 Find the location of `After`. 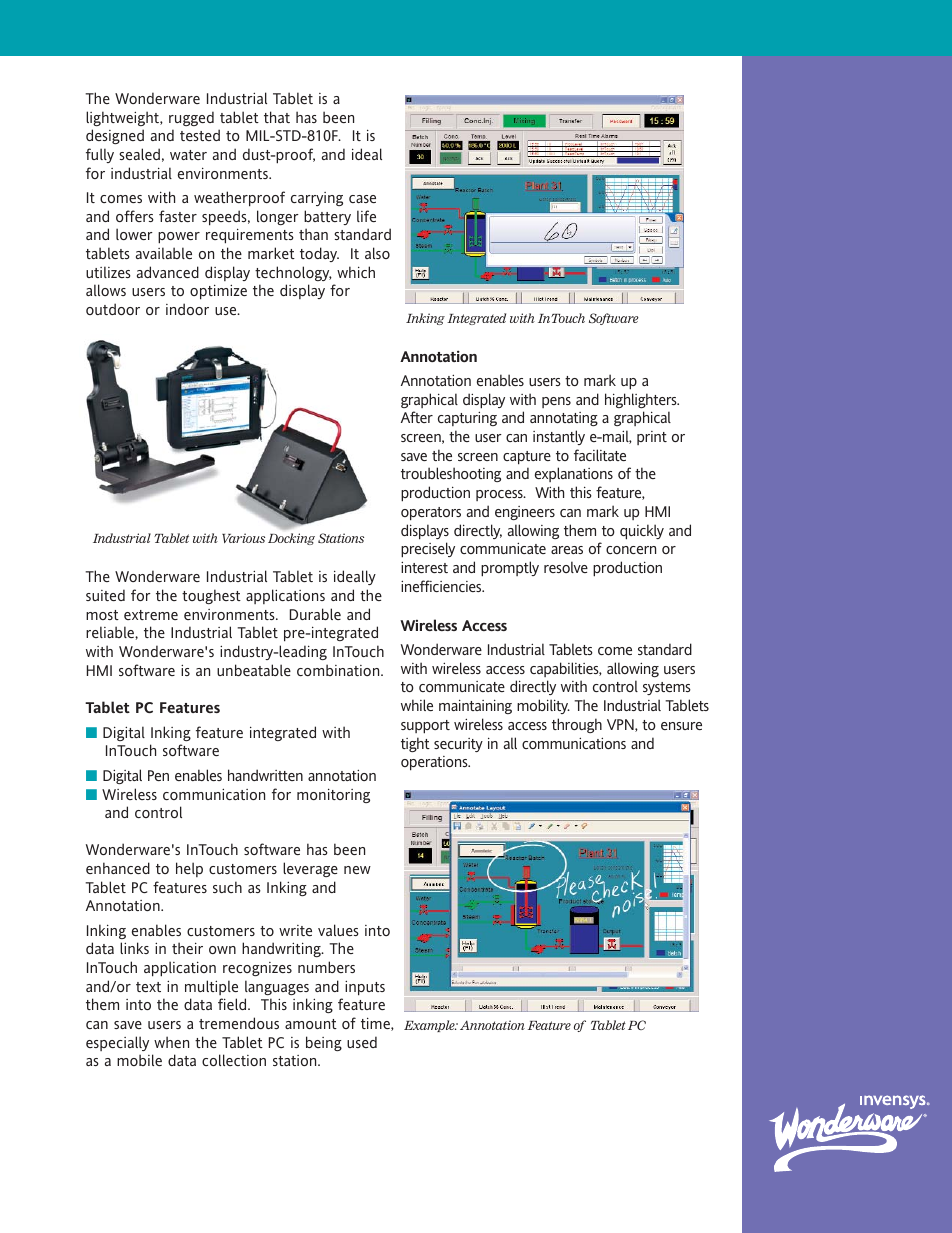

After is located at coordinates (417, 417).
